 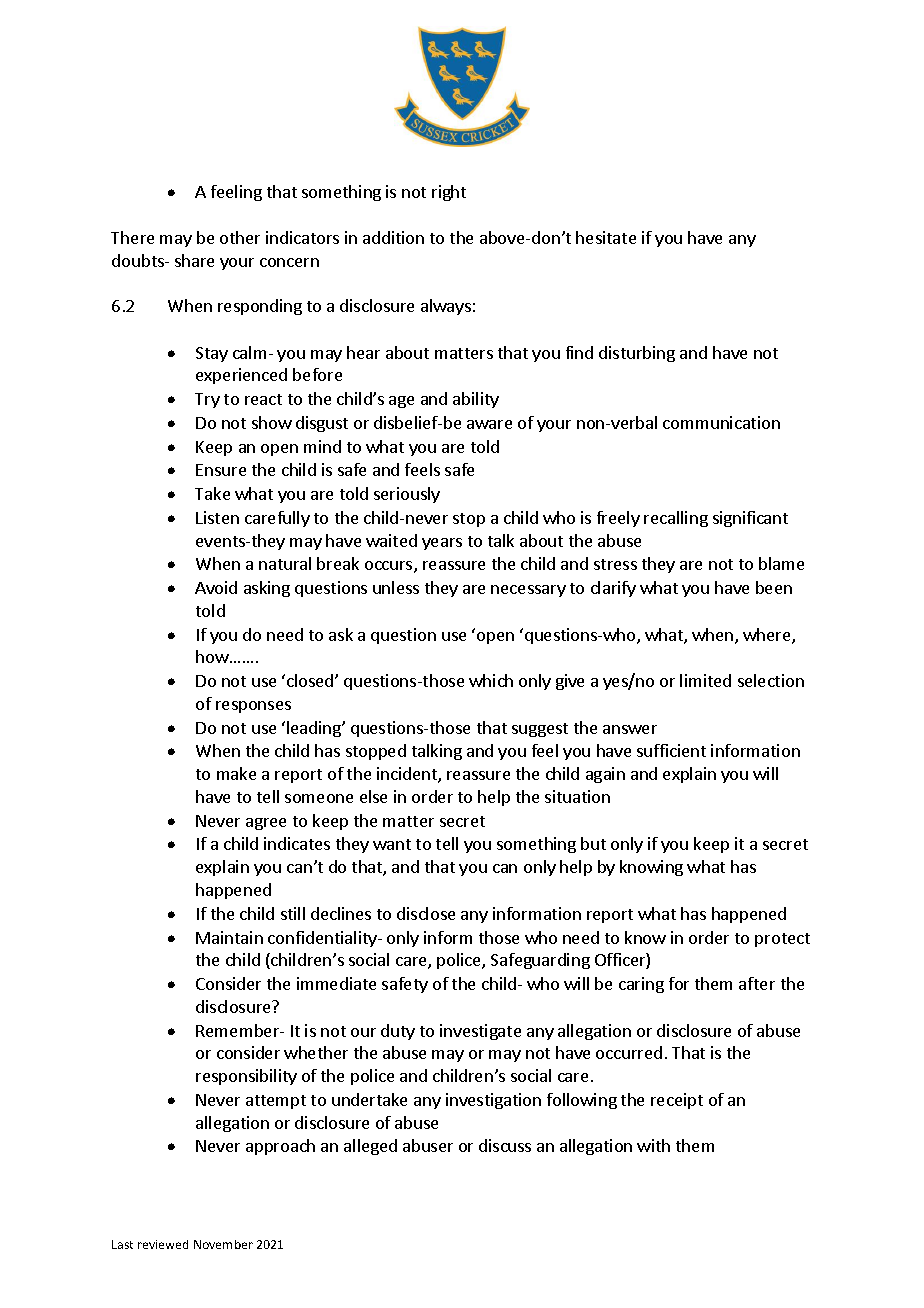 I want to click on after, so click(x=757, y=983).
